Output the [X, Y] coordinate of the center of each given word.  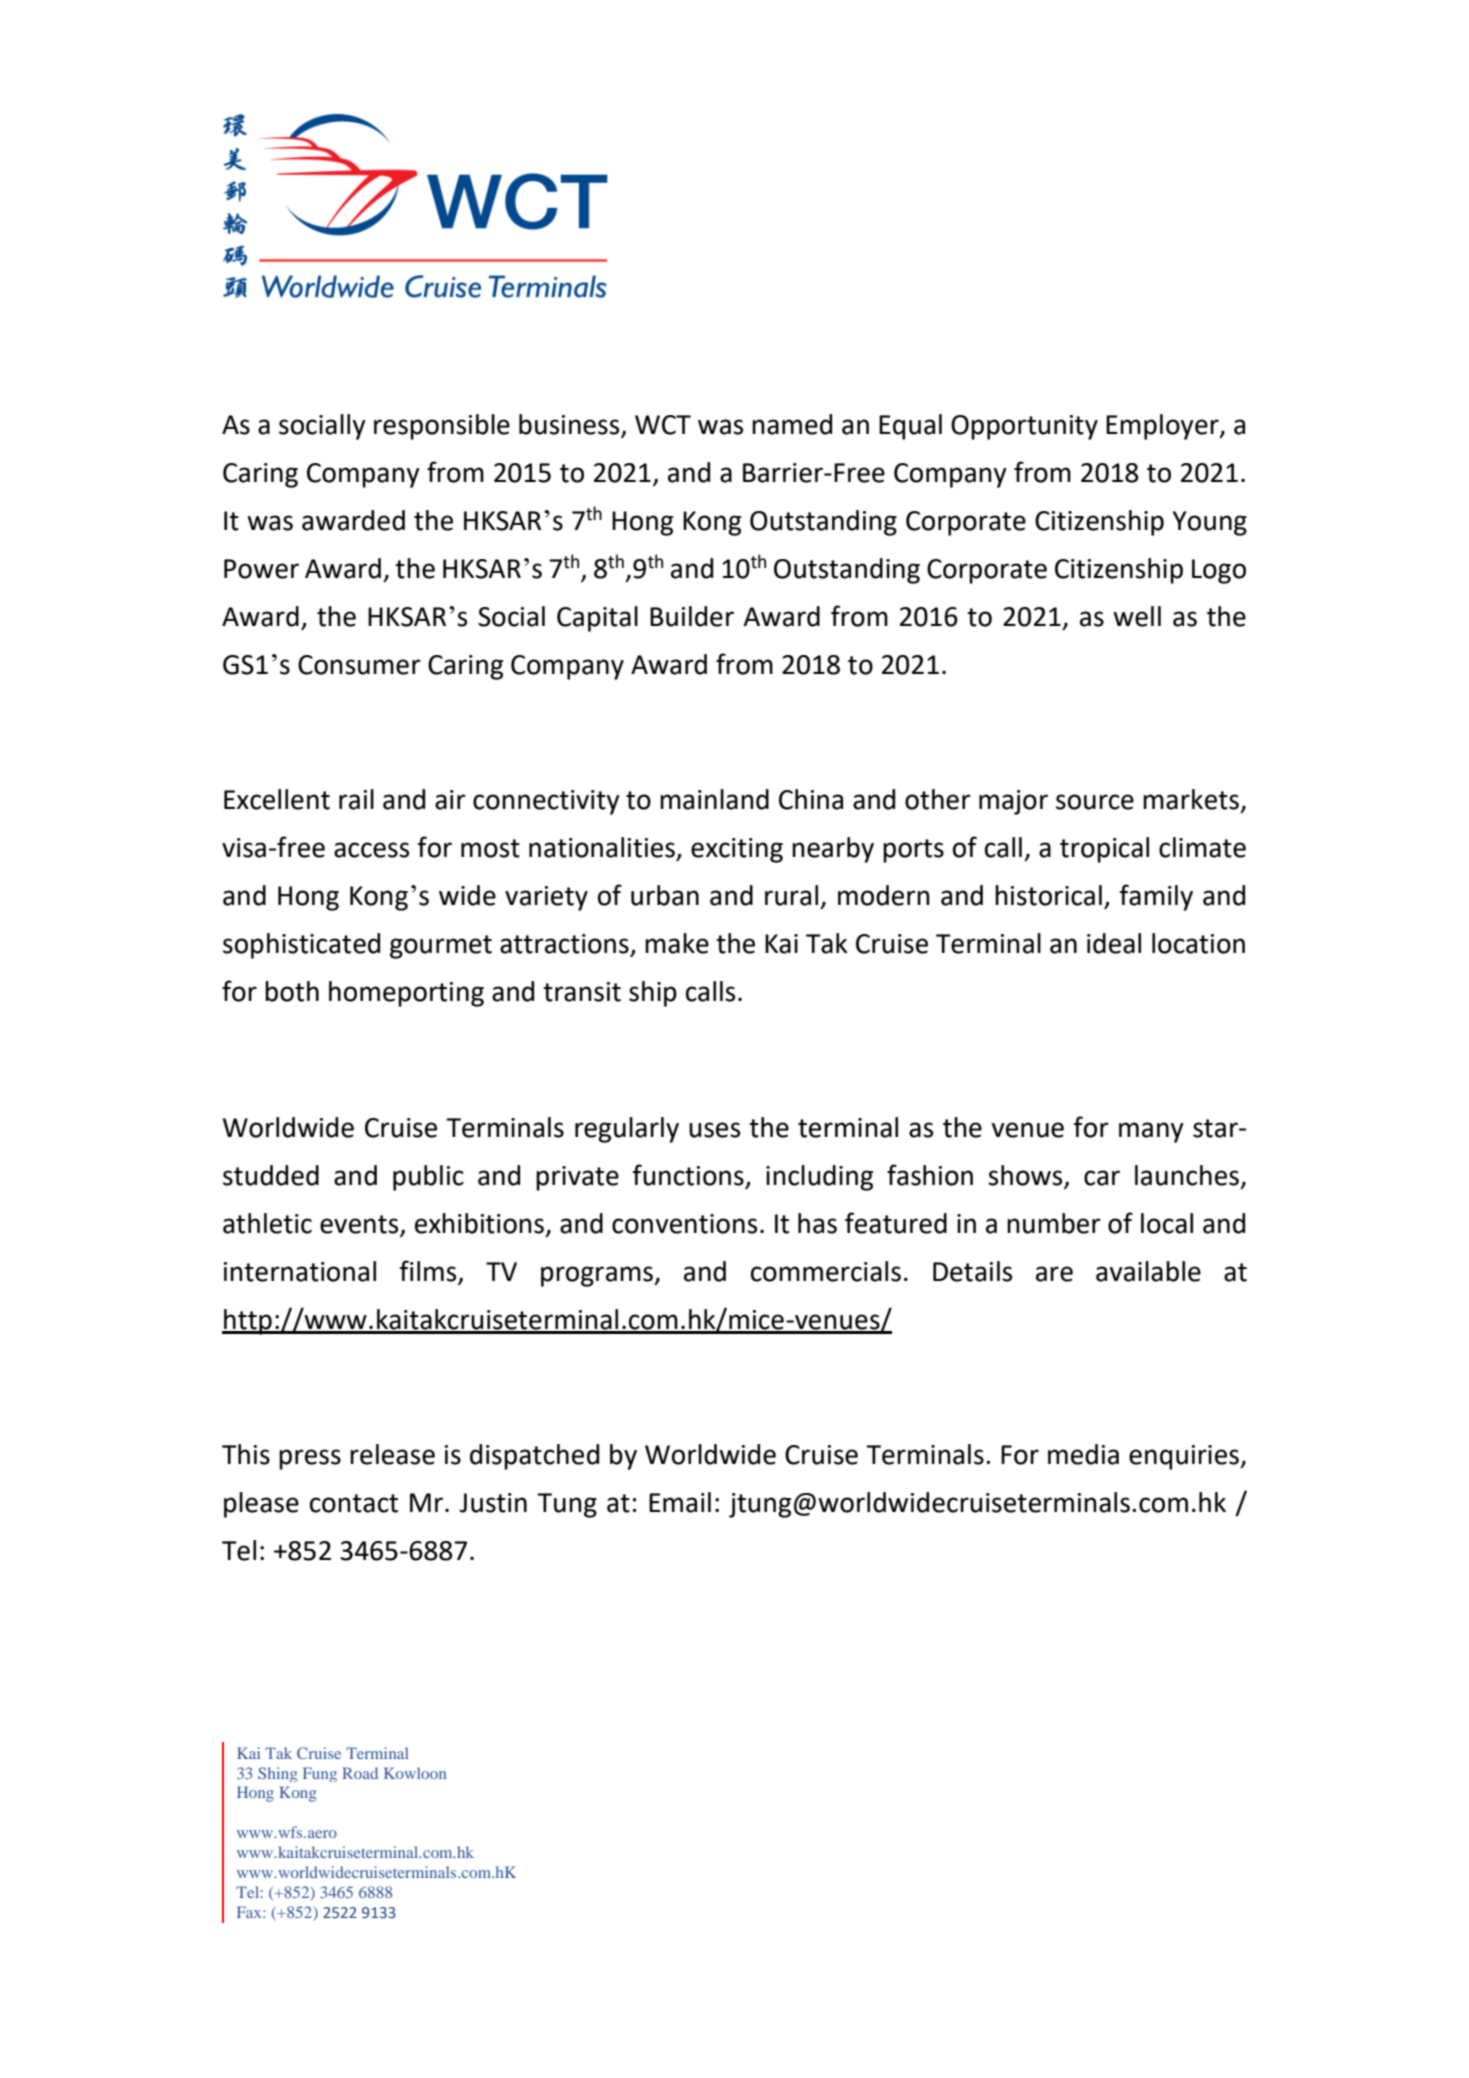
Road [360, 1773]
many [1151, 1132]
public [428, 1178]
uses [714, 1130]
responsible [442, 427]
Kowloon [415, 1773]
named [792, 424]
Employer [1163, 427]
